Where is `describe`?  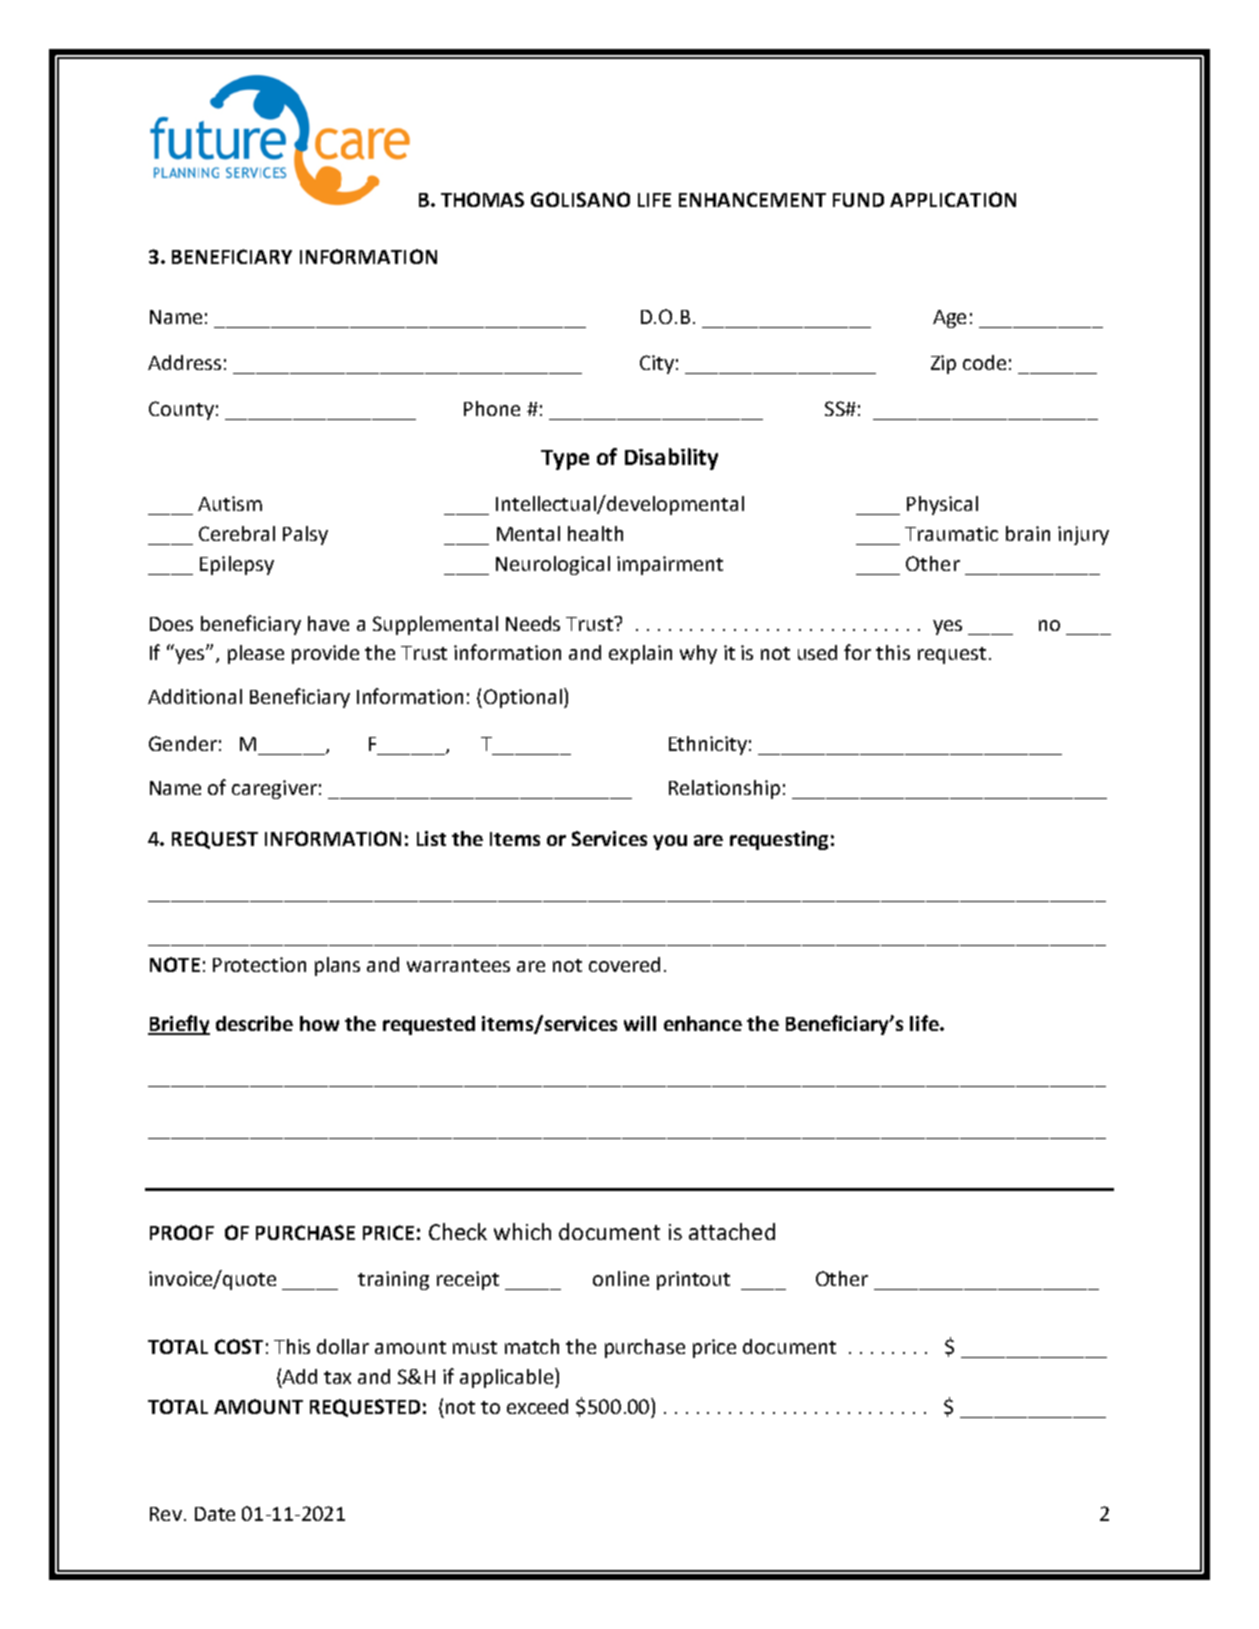
describe is located at coordinates (254, 1023).
